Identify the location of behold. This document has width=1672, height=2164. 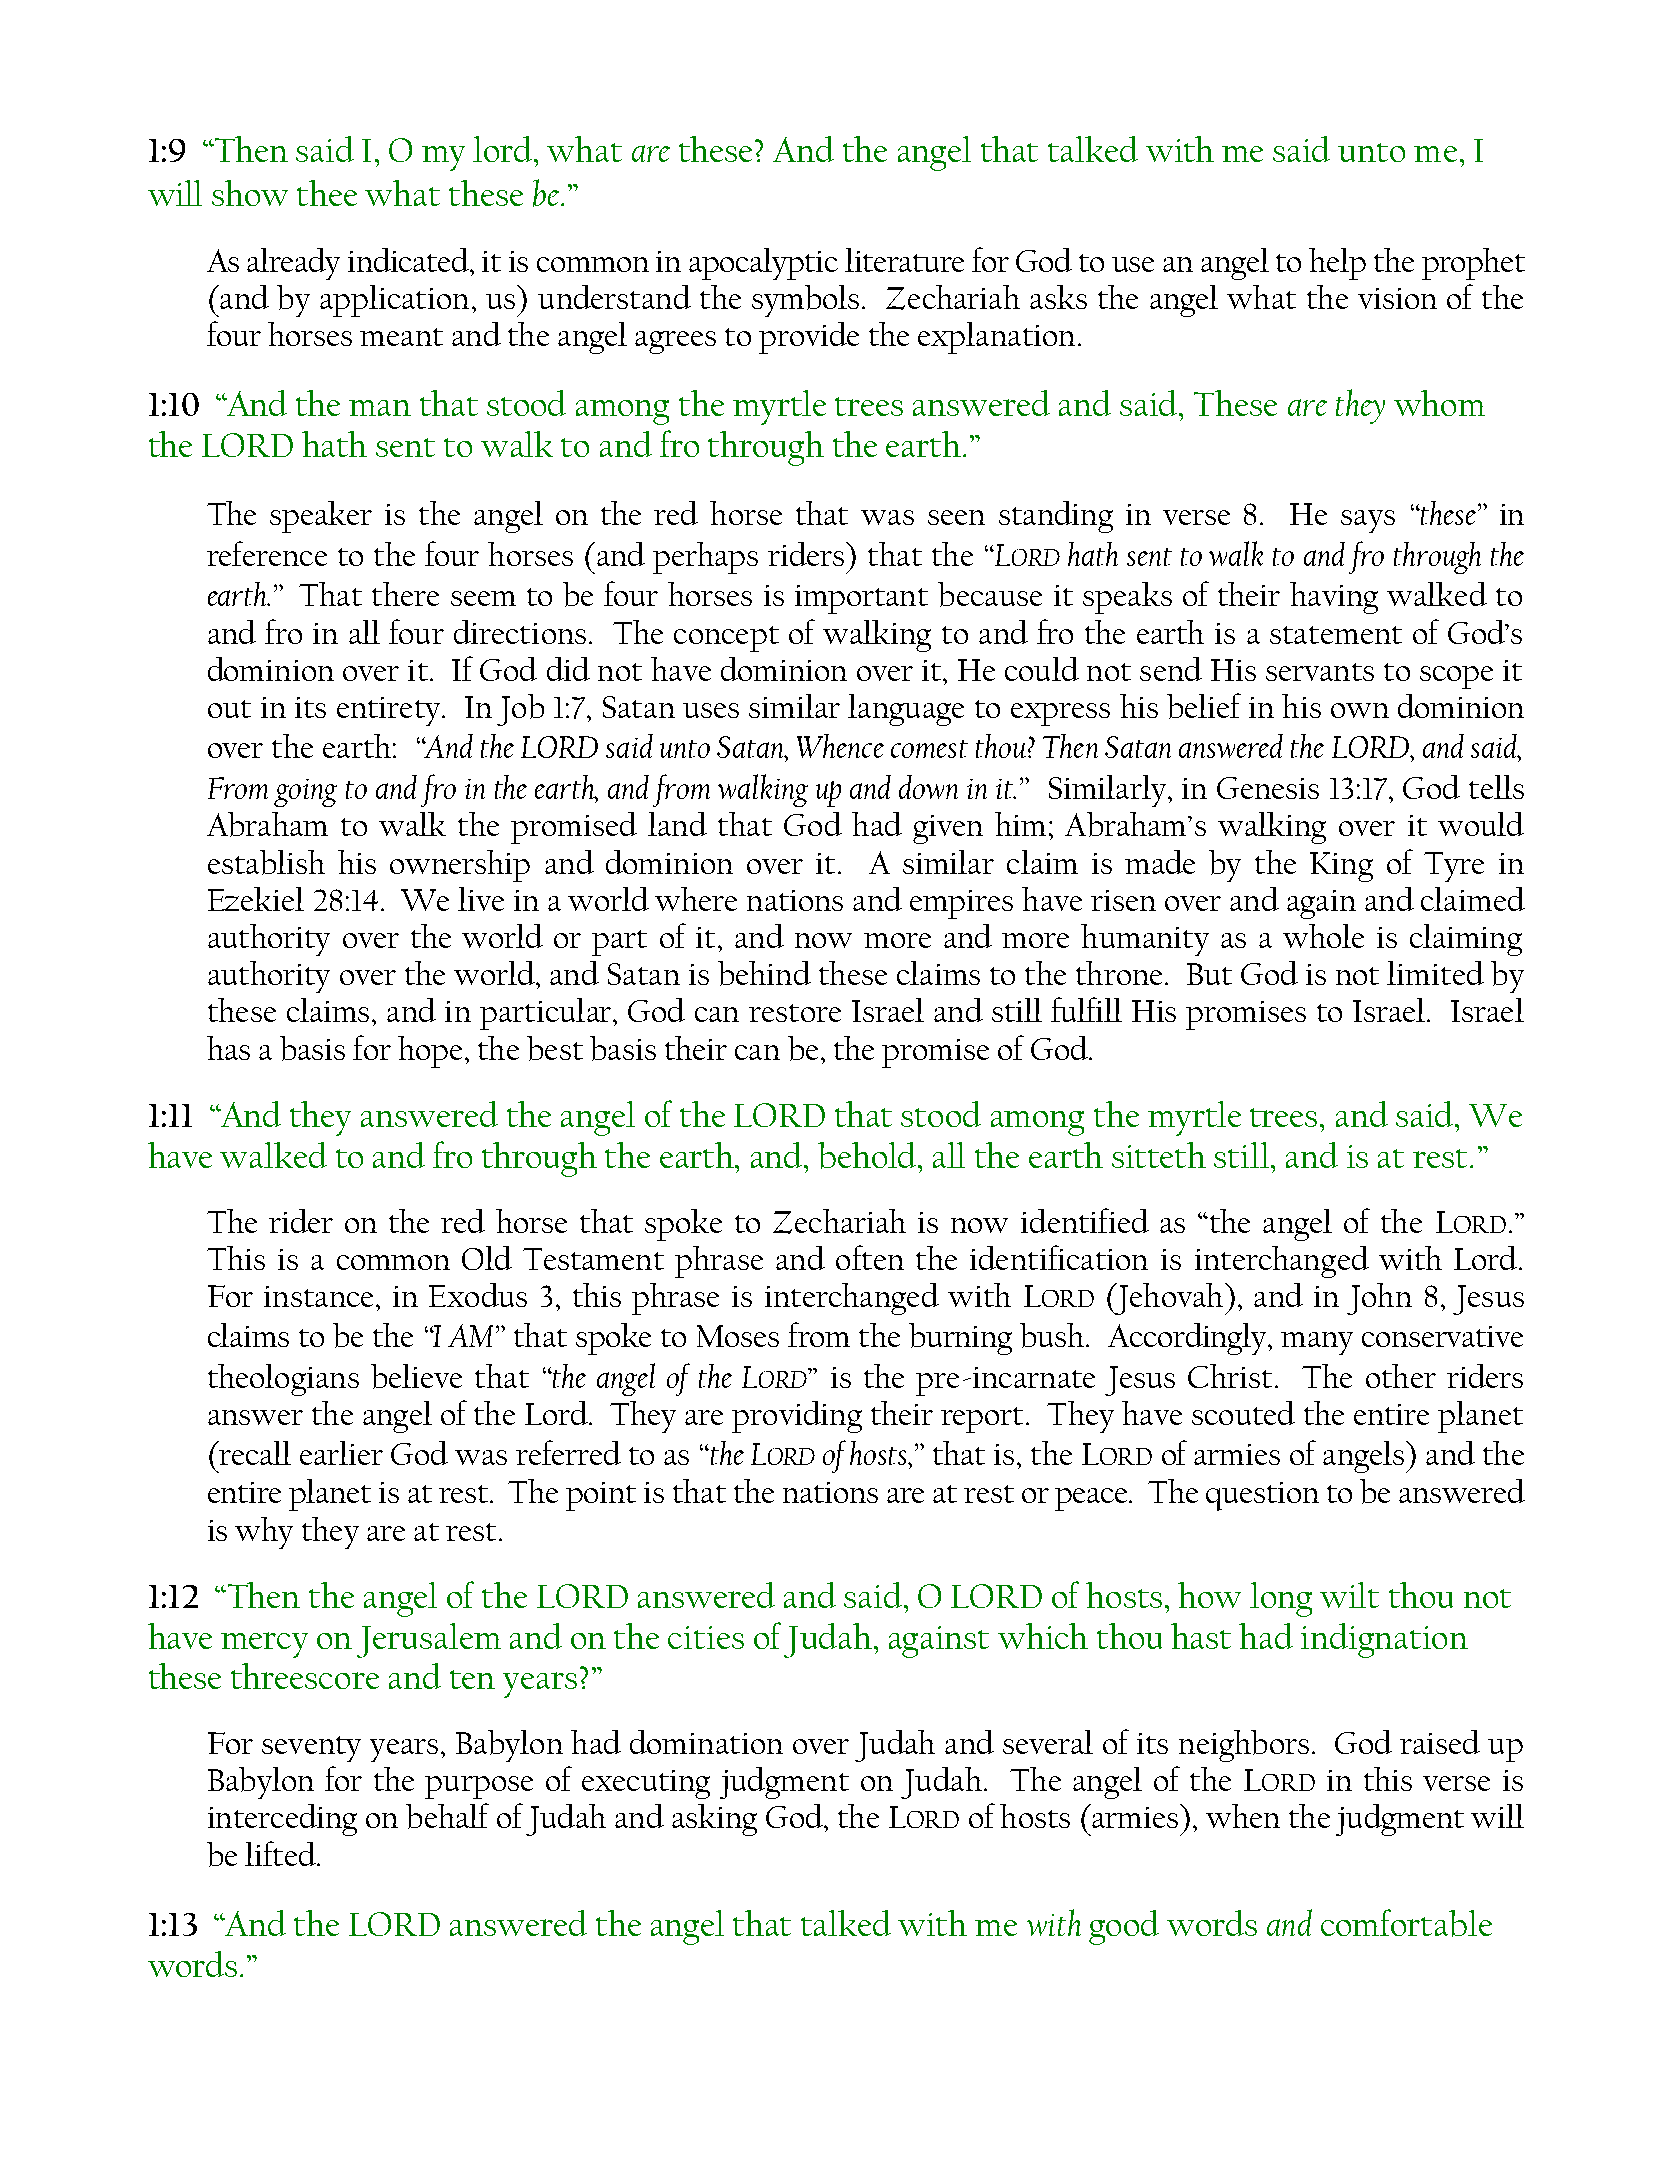
(869, 1155).
